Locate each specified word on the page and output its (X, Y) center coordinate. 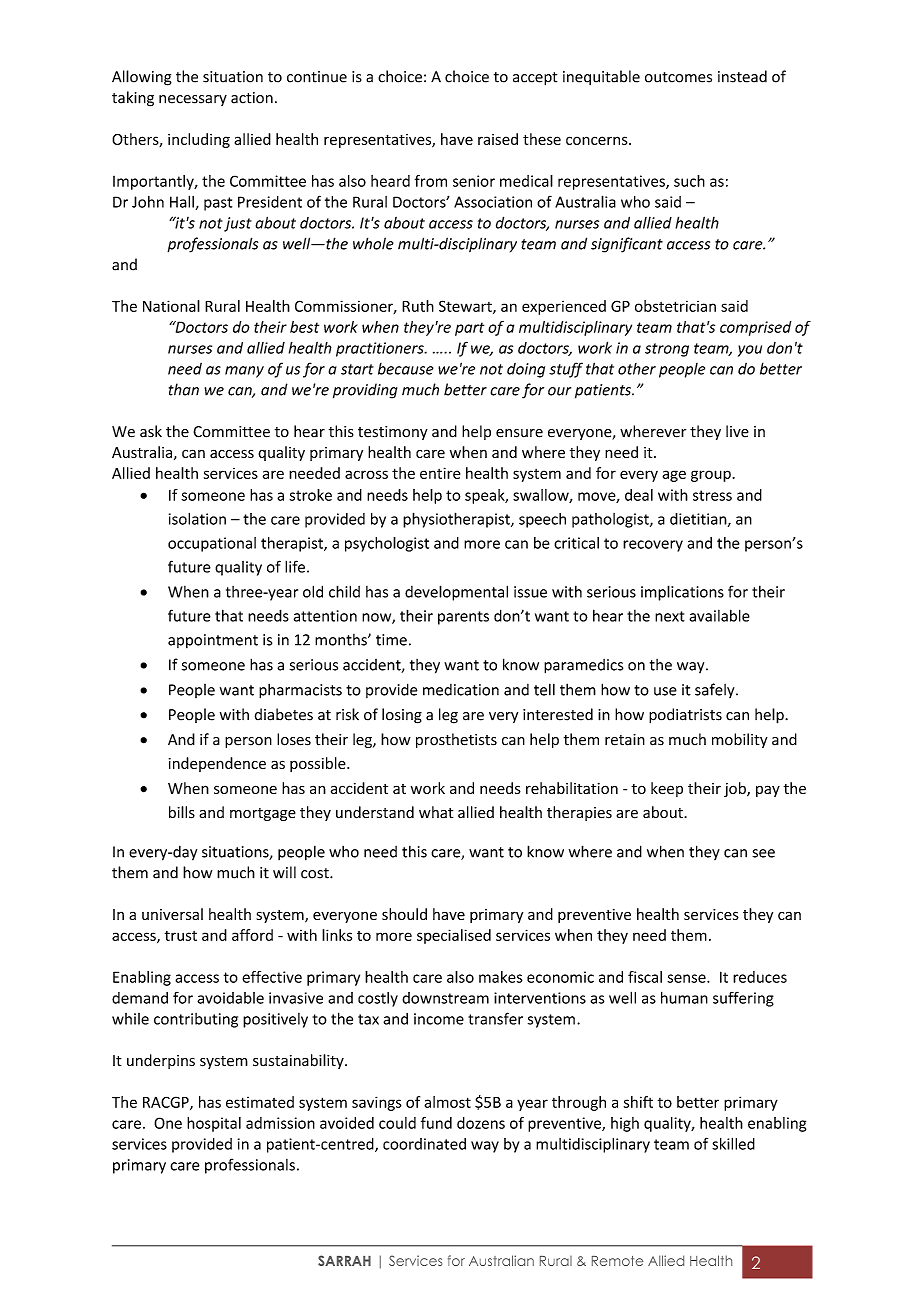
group (711, 476)
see (763, 853)
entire (440, 473)
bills (182, 812)
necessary (193, 100)
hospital (214, 1124)
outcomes (678, 77)
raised (498, 139)
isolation (197, 519)
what (436, 812)
